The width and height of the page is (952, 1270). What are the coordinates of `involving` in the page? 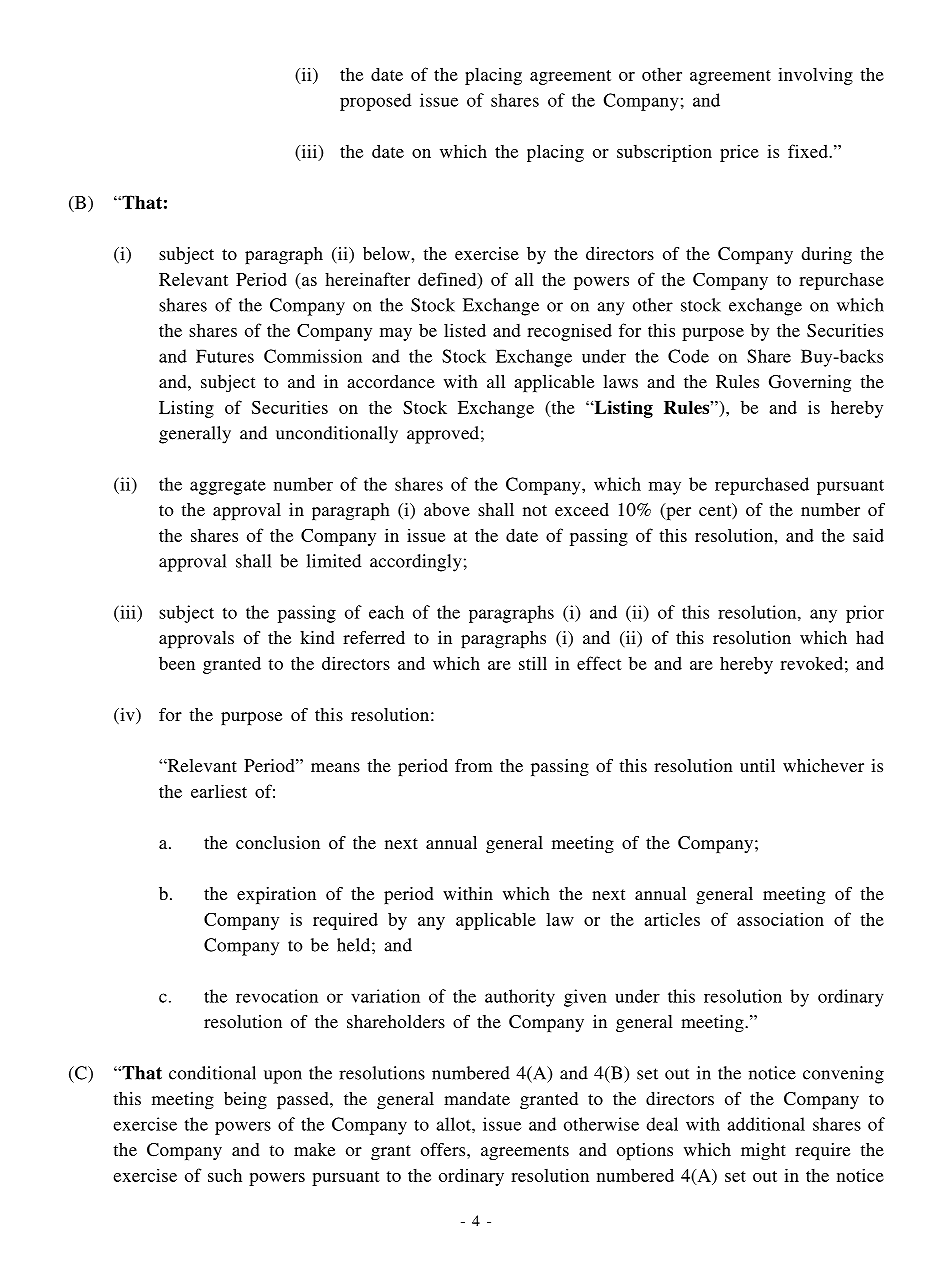 It's located at (815, 76).
